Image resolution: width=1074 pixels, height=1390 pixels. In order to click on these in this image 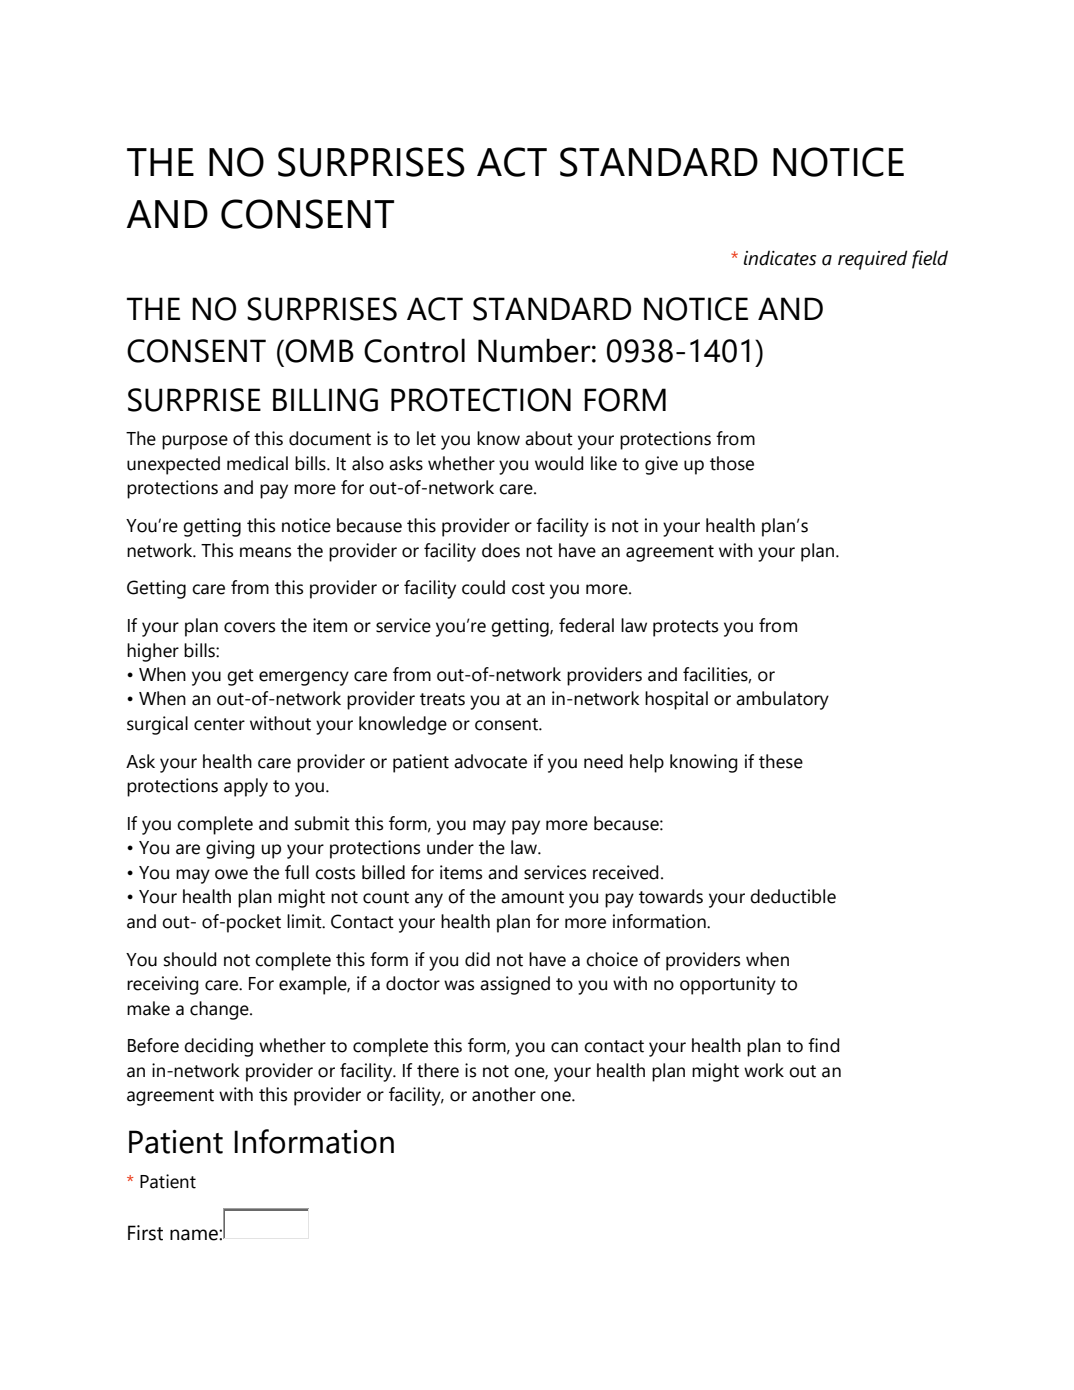, I will do `click(781, 761)`.
